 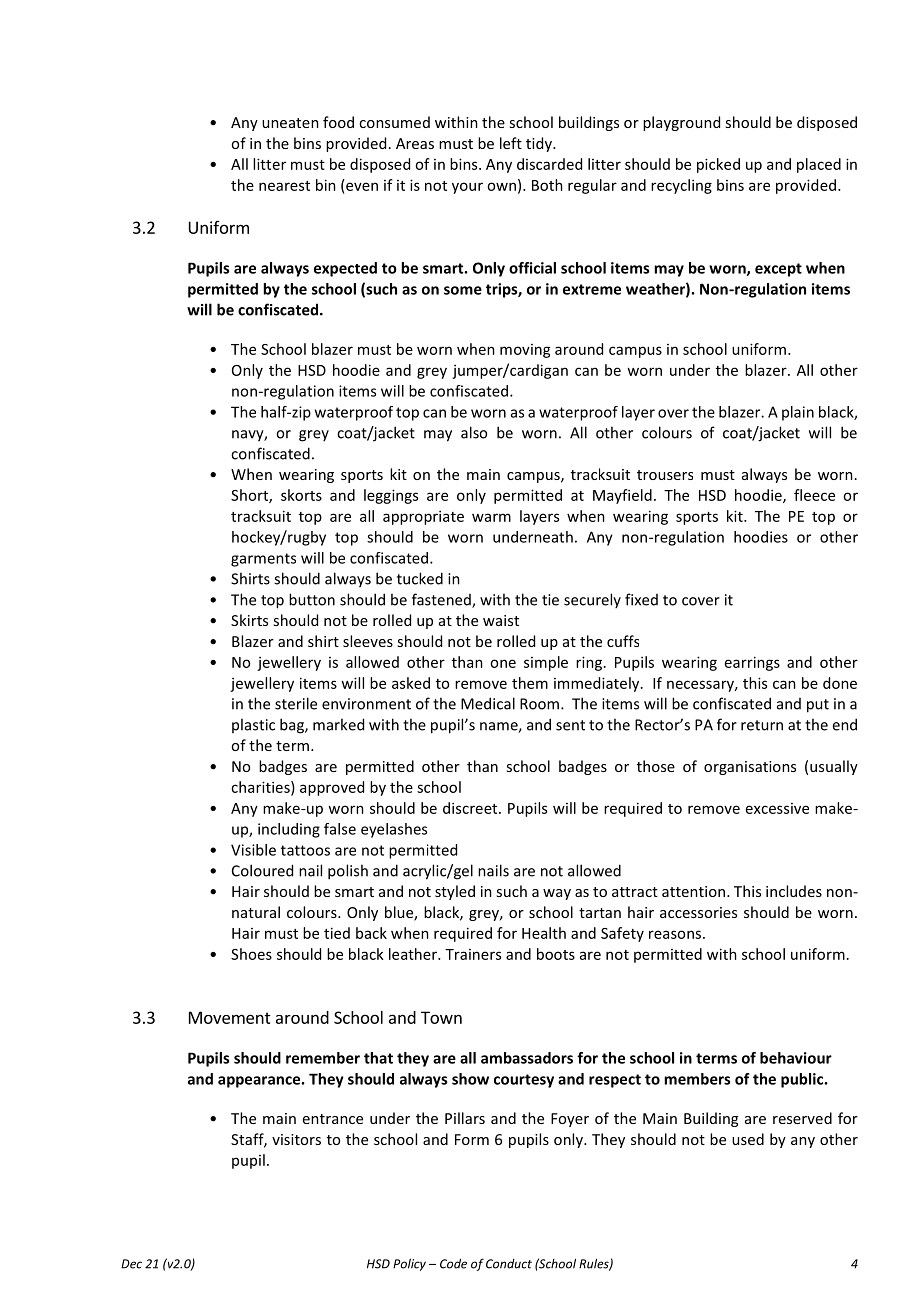 What do you see at coordinates (511, 143) in the screenshot?
I see `left` at bounding box center [511, 143].
